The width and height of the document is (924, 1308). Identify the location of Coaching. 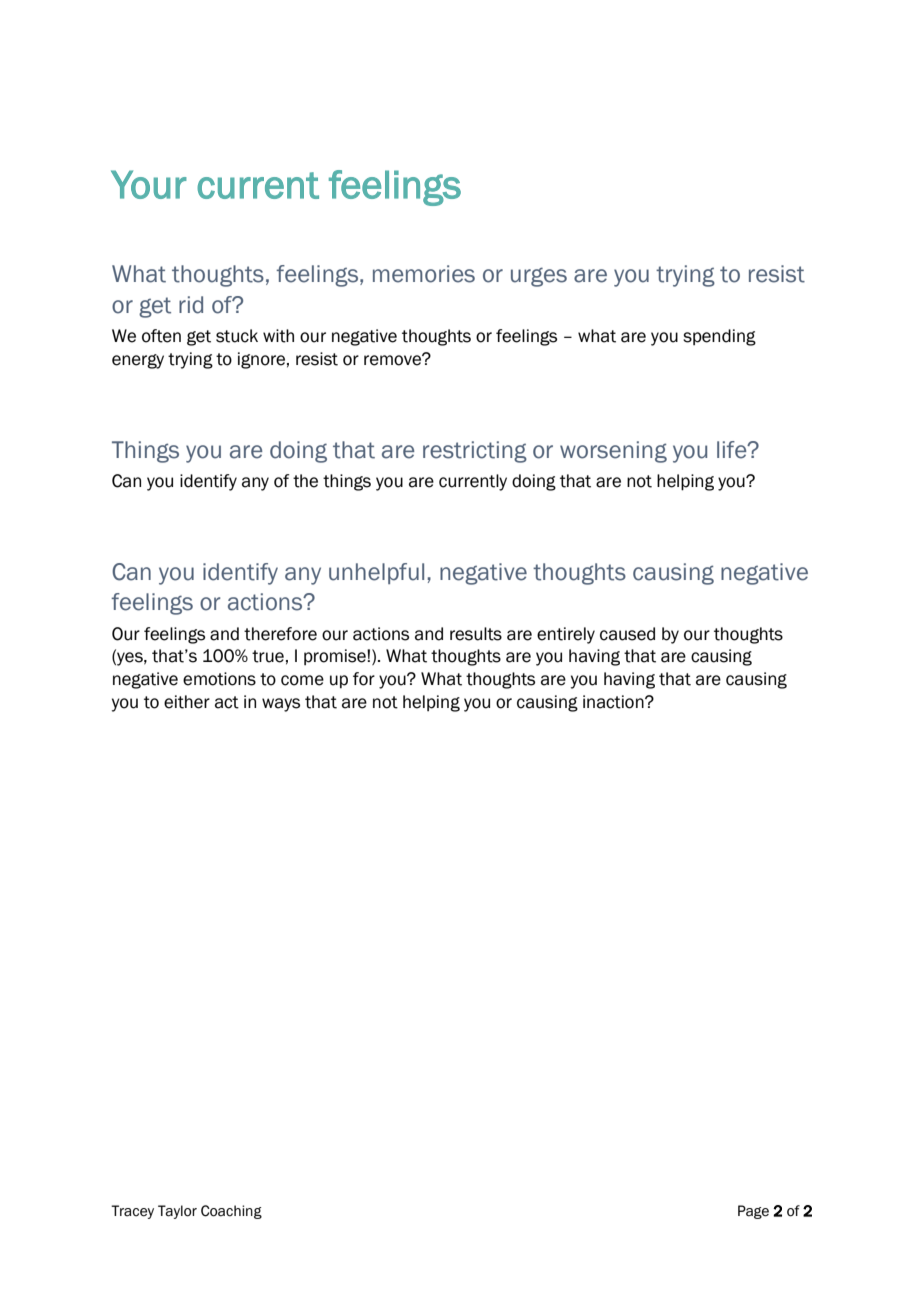
(231, 1212).
